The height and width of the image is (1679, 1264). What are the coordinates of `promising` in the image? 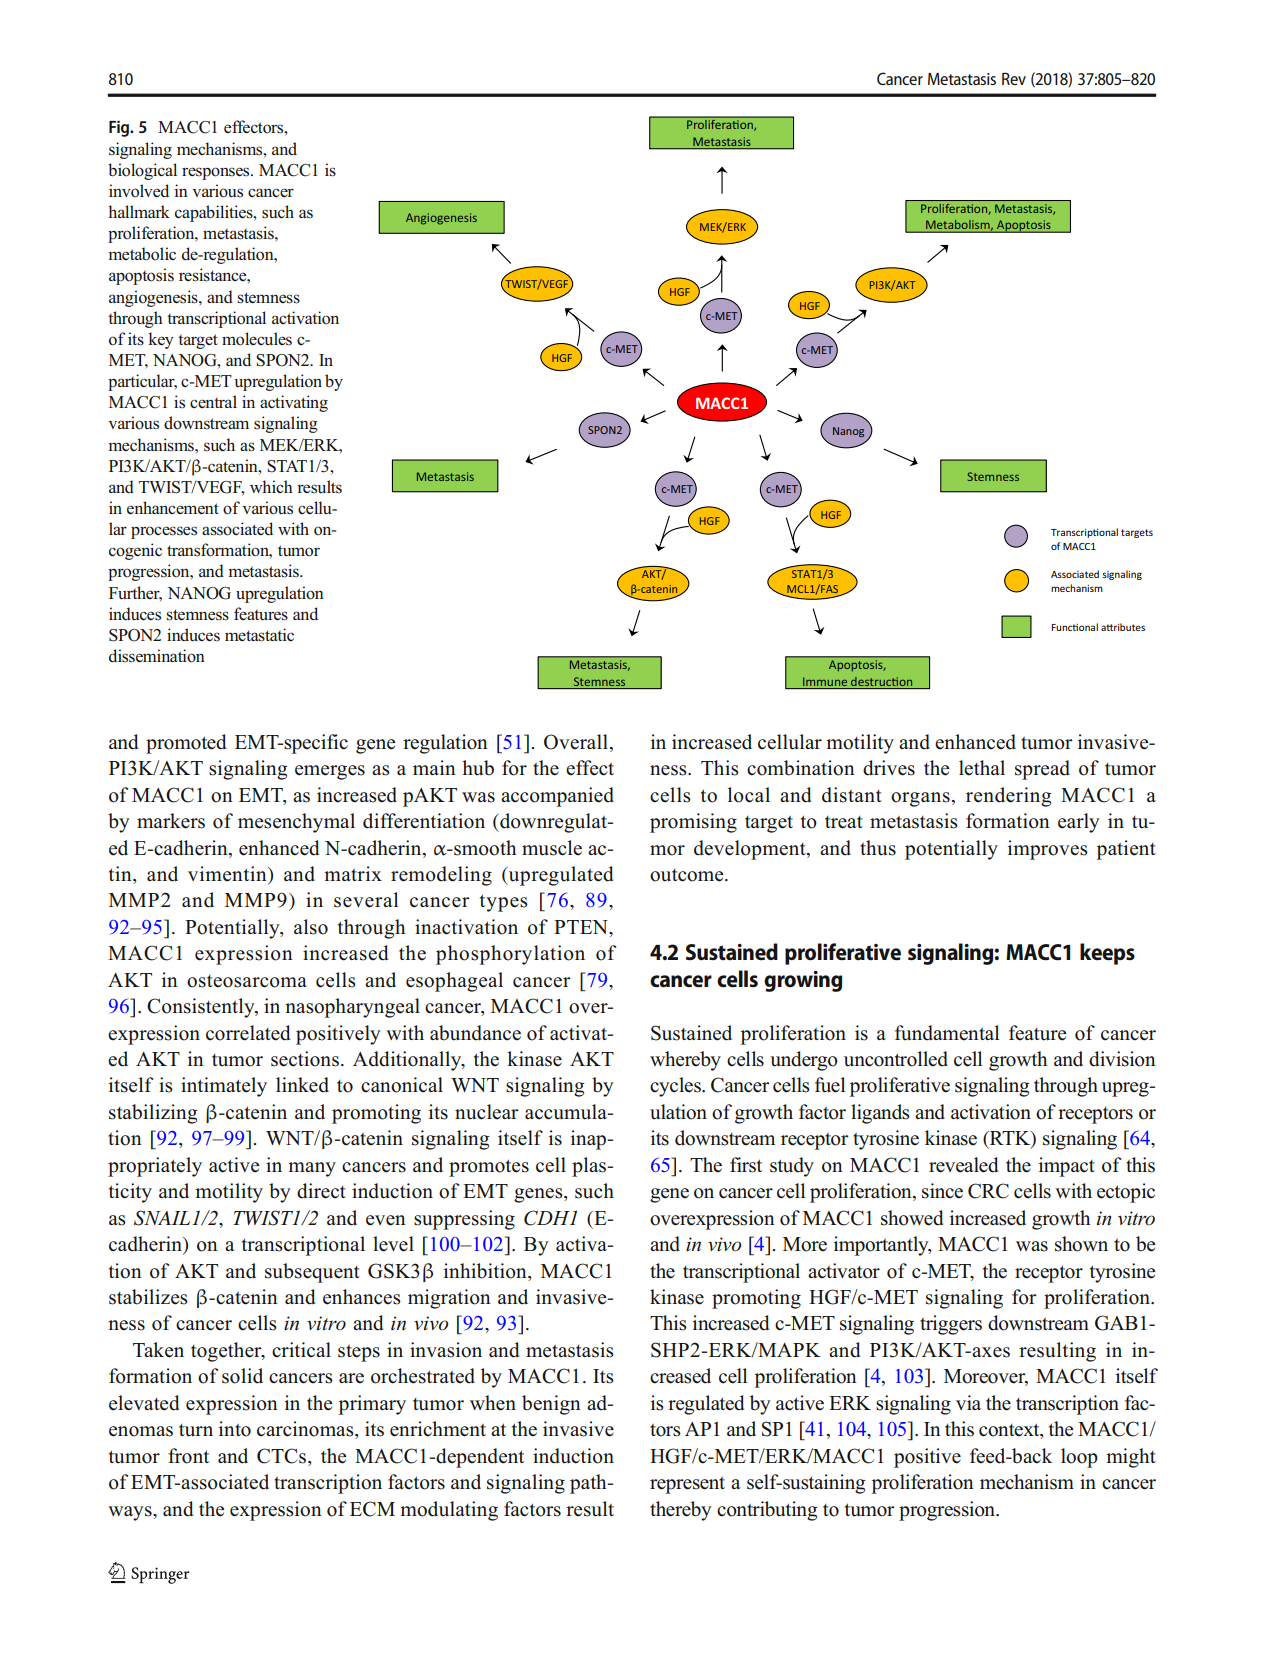 It's located at (693, 823).
